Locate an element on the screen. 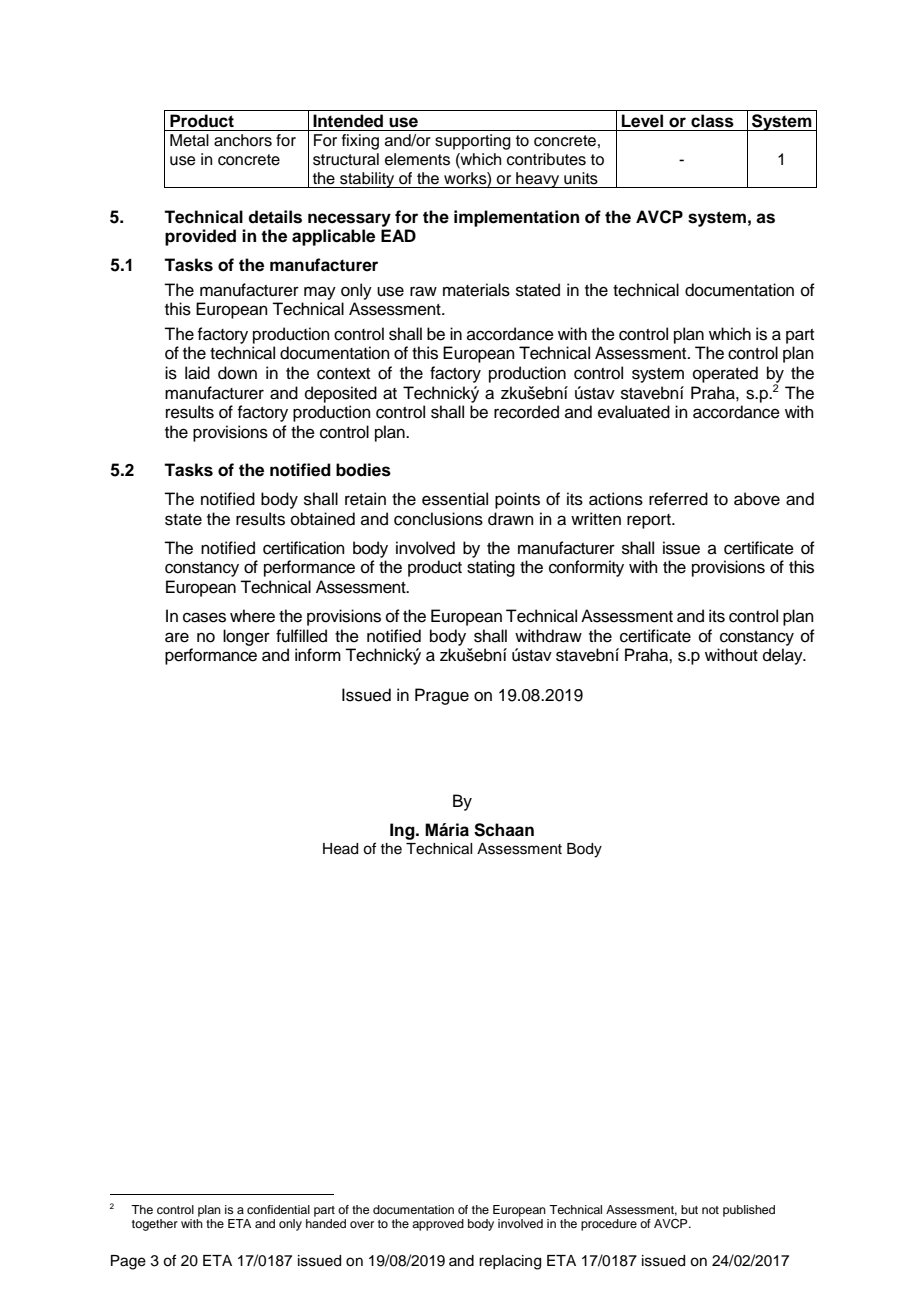 Image resolution: width=924 pixels, height=1308 pixels. Metal is located at coordinates (189, 140).
